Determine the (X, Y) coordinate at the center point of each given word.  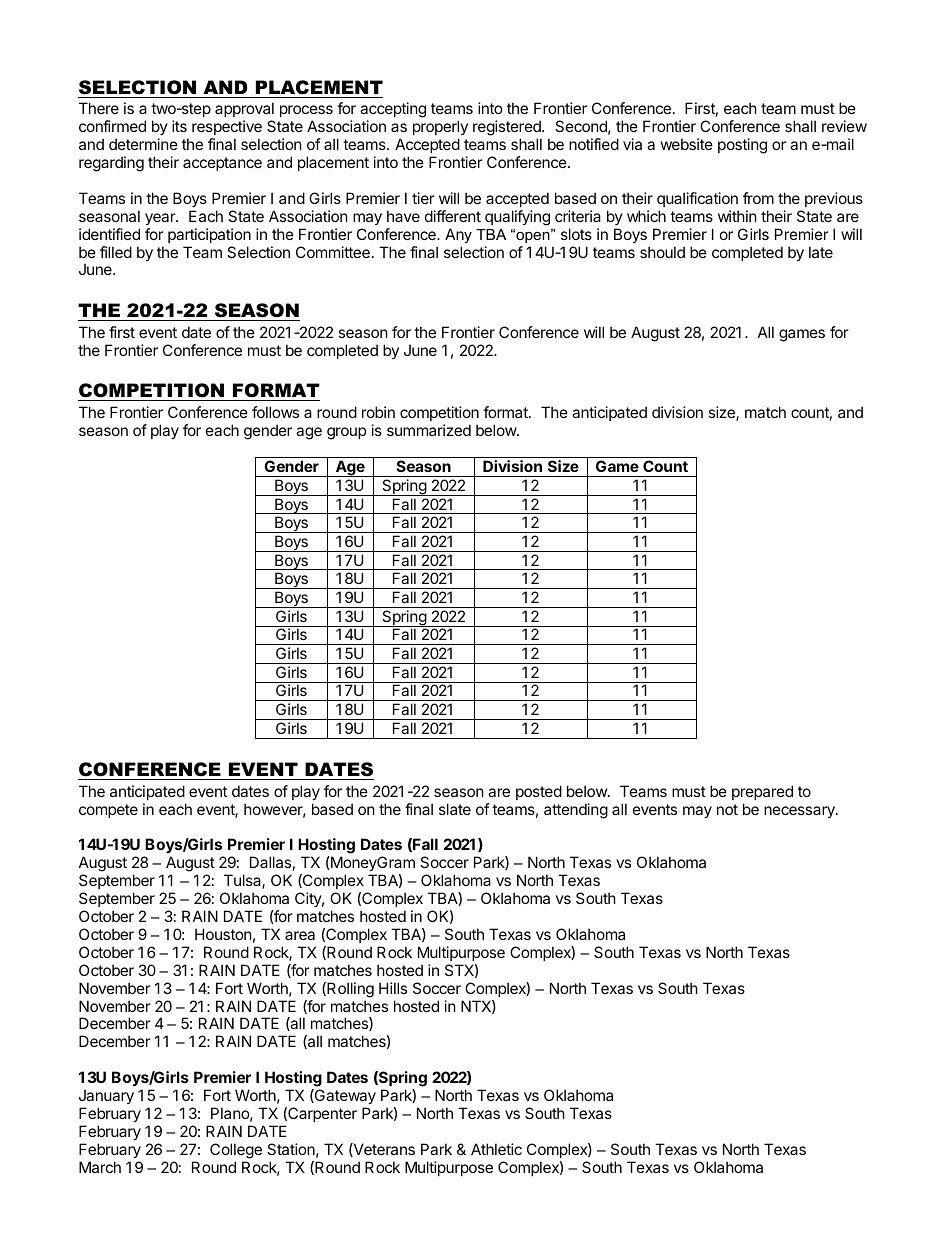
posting (742, 146)
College (236, 1151)
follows (275, 412)
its (179, 126)
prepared (762, 792)
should (662, 252)
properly (440, 127)
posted (539, 792)
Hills (393, 988)
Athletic (496, 1149)
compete (108, 811)
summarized (429, 430)
